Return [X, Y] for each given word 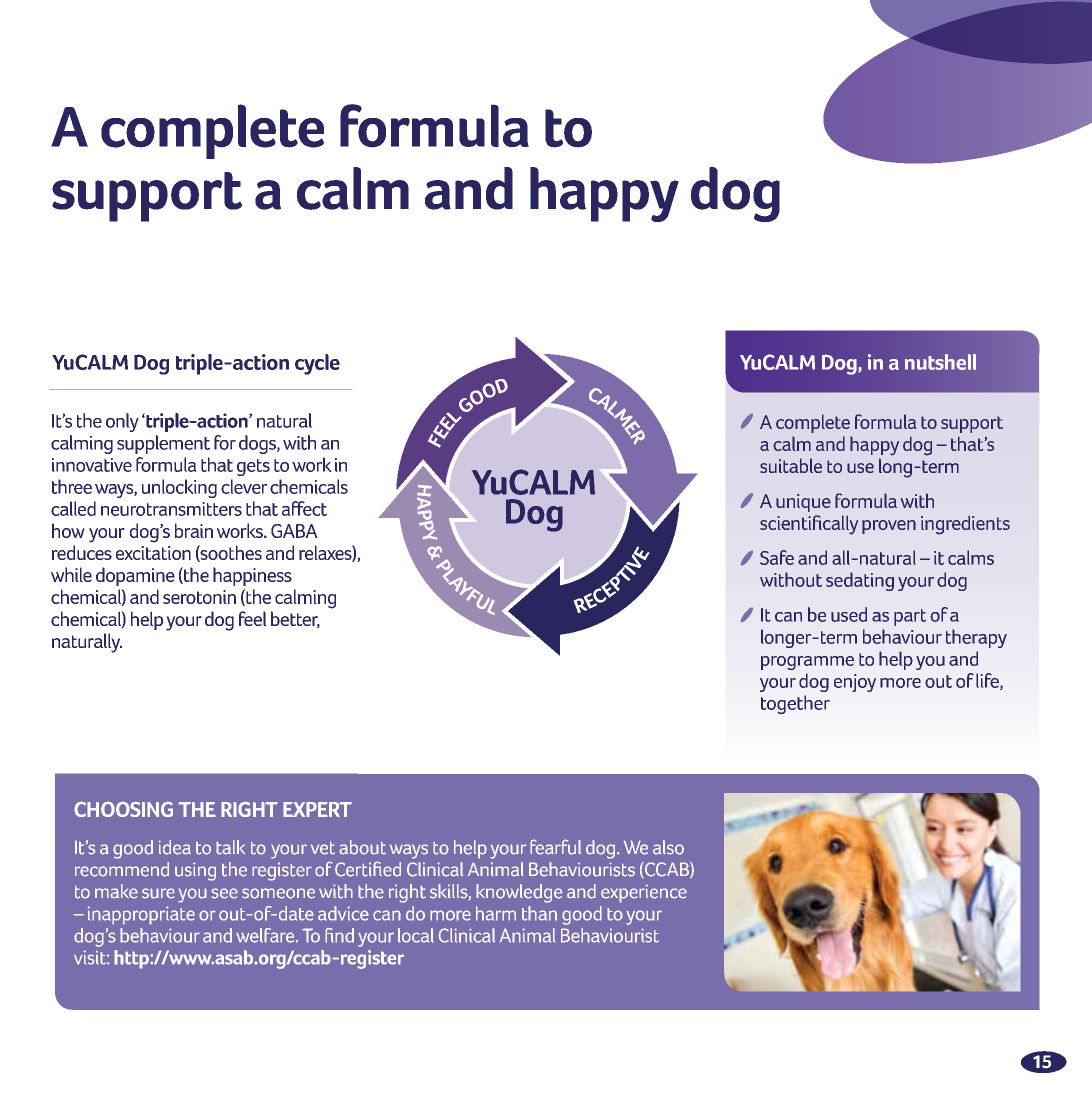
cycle [317, 364]
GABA [294, 531]
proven [889, 527]
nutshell [940, 362]
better [295, 619]
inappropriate [141, 915]
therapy [976, 638]
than [539, 913]
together [795, 704]
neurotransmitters [171, 509]
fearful [555, 847]
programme [807, 663]
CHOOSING [123, 809]
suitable [791, 465]
